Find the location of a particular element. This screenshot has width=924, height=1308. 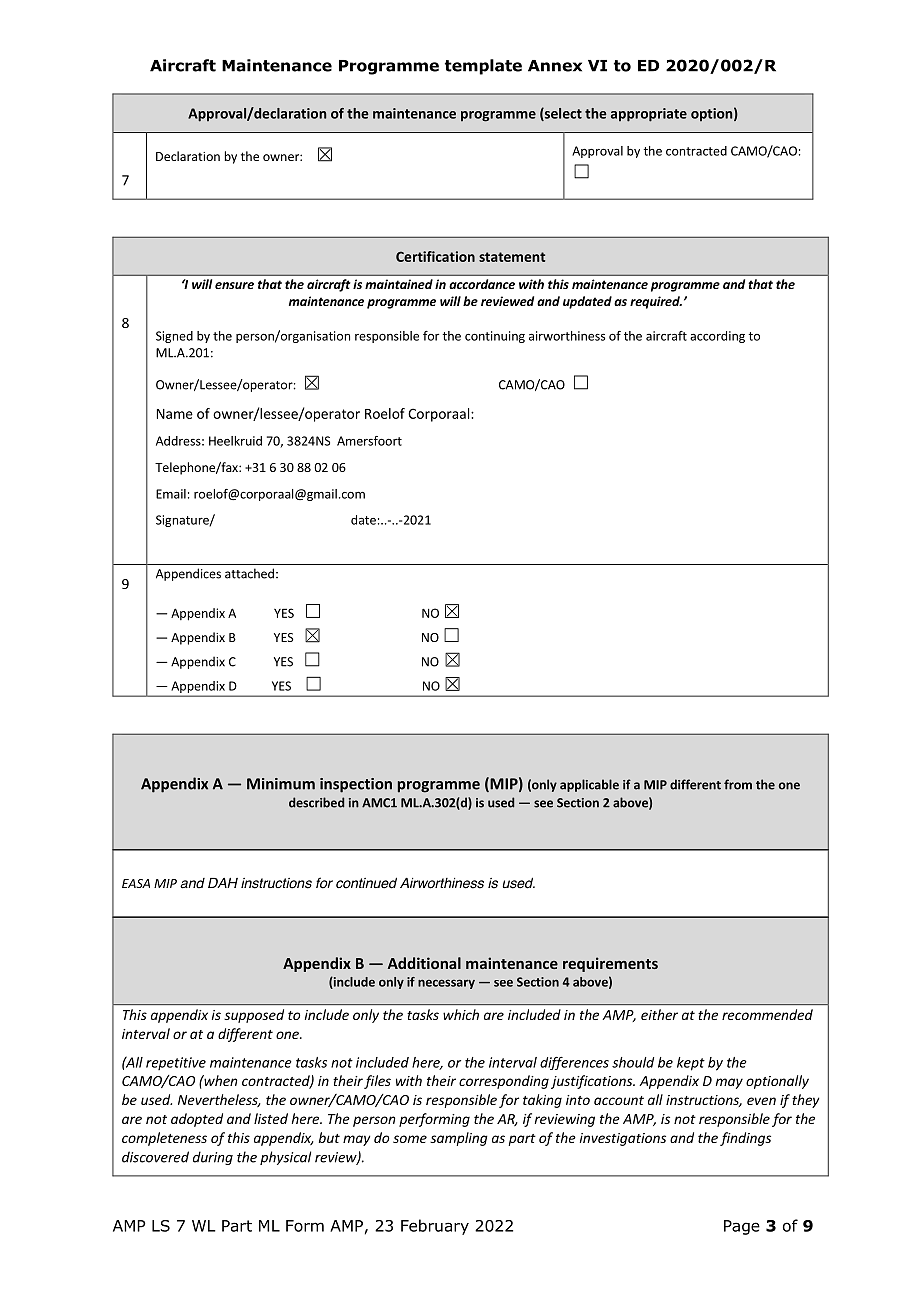

Email is located at coordinates (171, 494).
